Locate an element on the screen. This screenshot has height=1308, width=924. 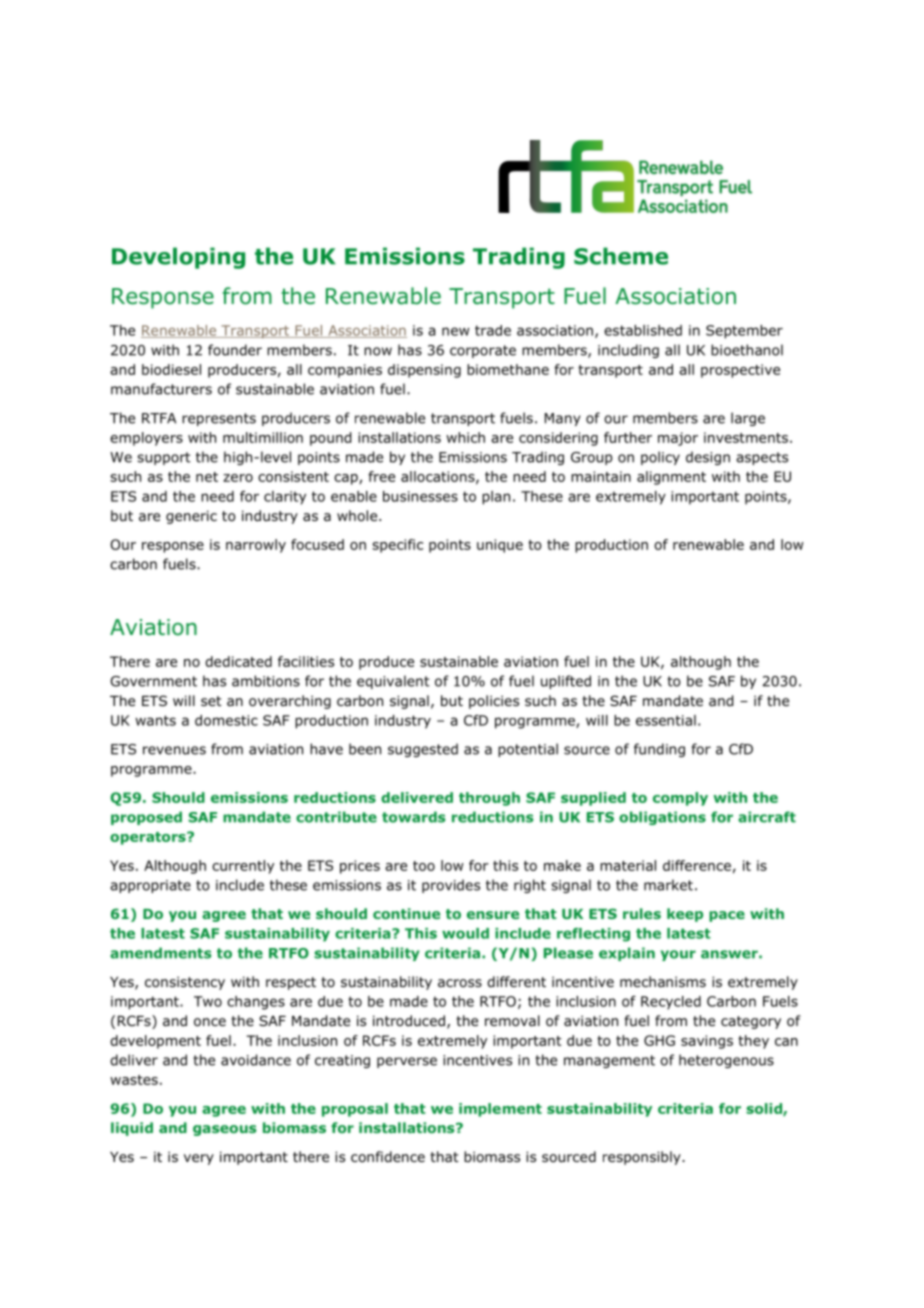
too is located at coordinates (424, 866).
